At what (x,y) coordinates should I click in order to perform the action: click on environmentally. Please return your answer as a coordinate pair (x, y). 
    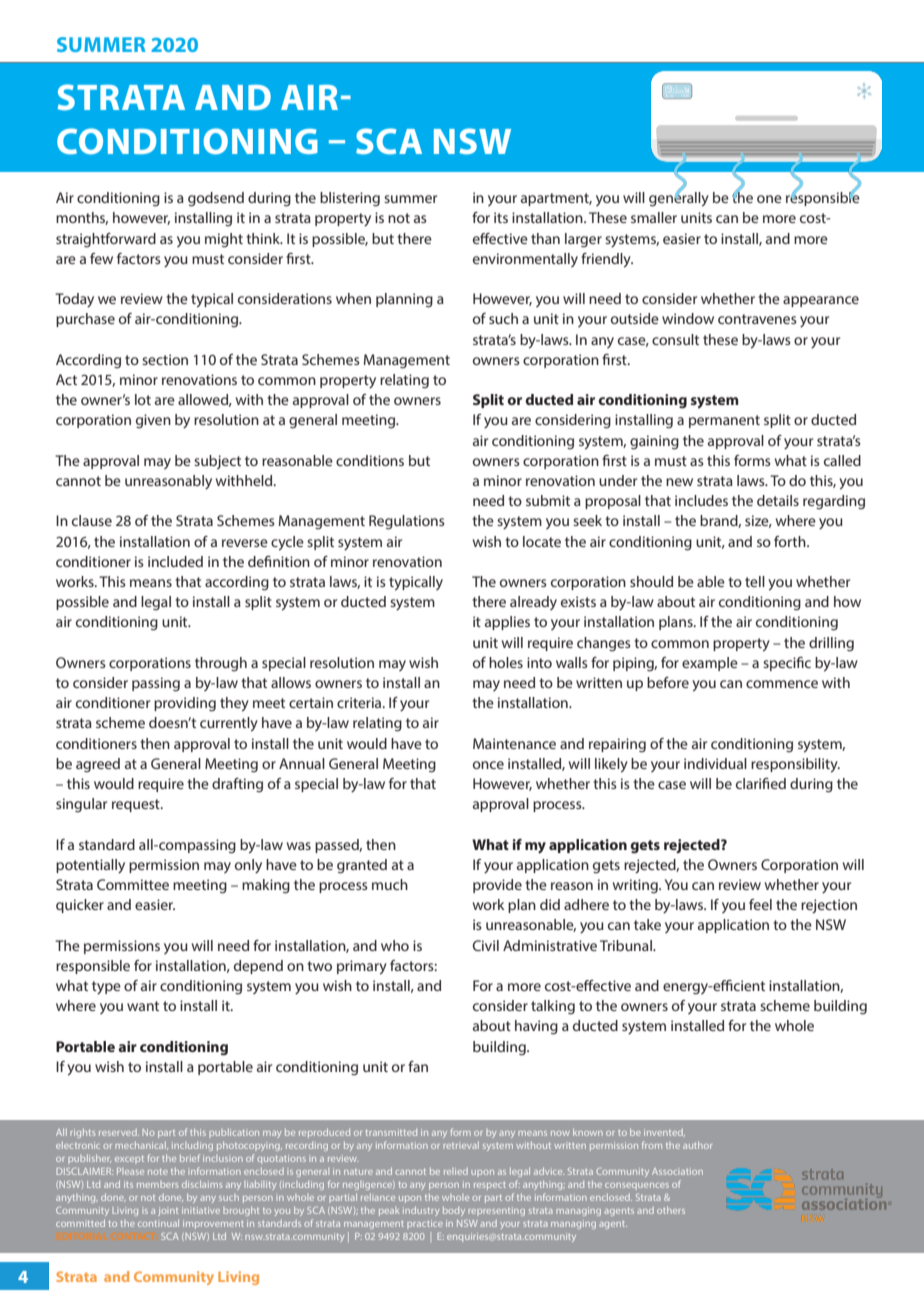
    Looking at the image, I should click on (525, 260).
